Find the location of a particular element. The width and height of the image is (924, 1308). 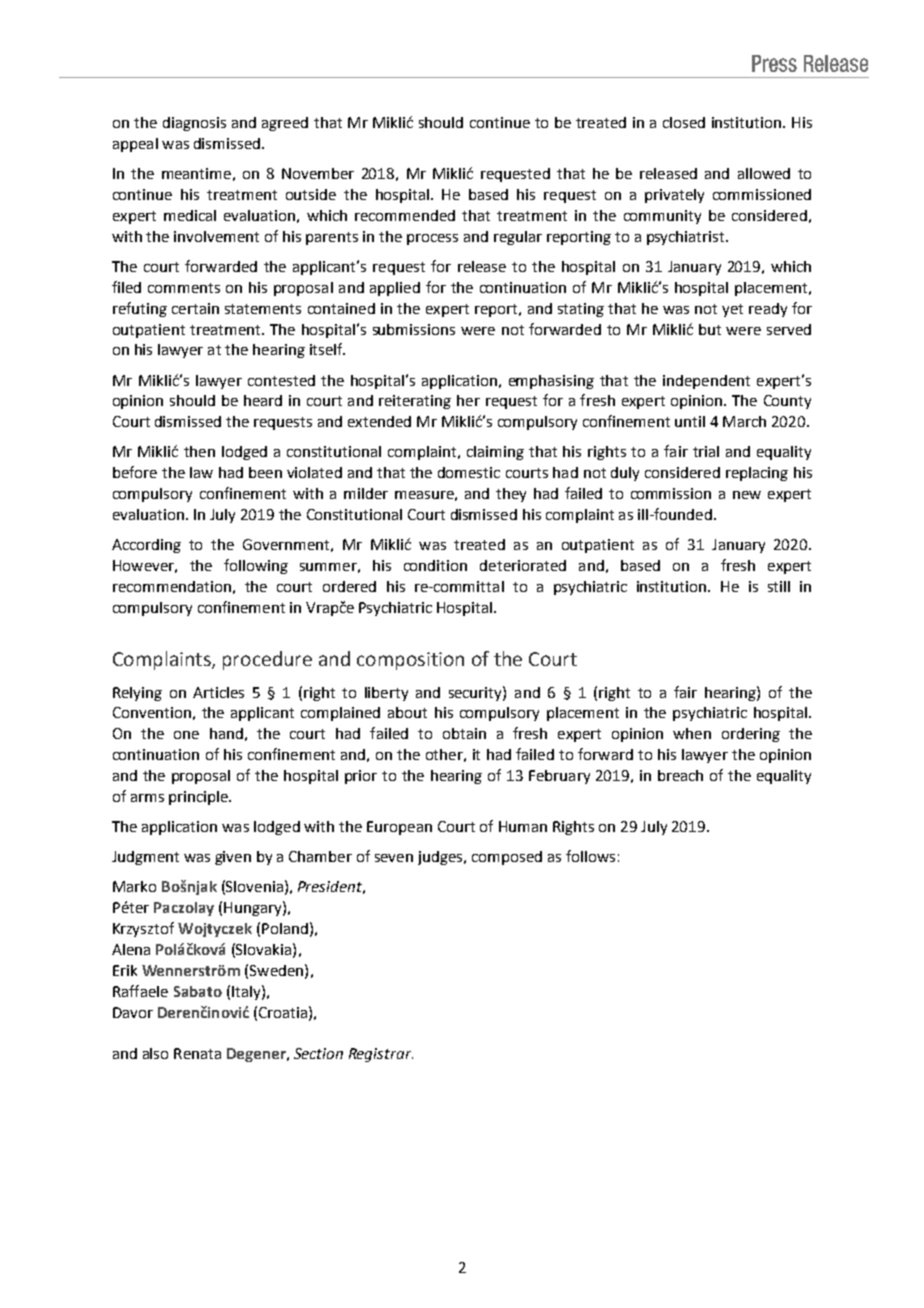

Registrar is located at coordinates (381, 1055).
